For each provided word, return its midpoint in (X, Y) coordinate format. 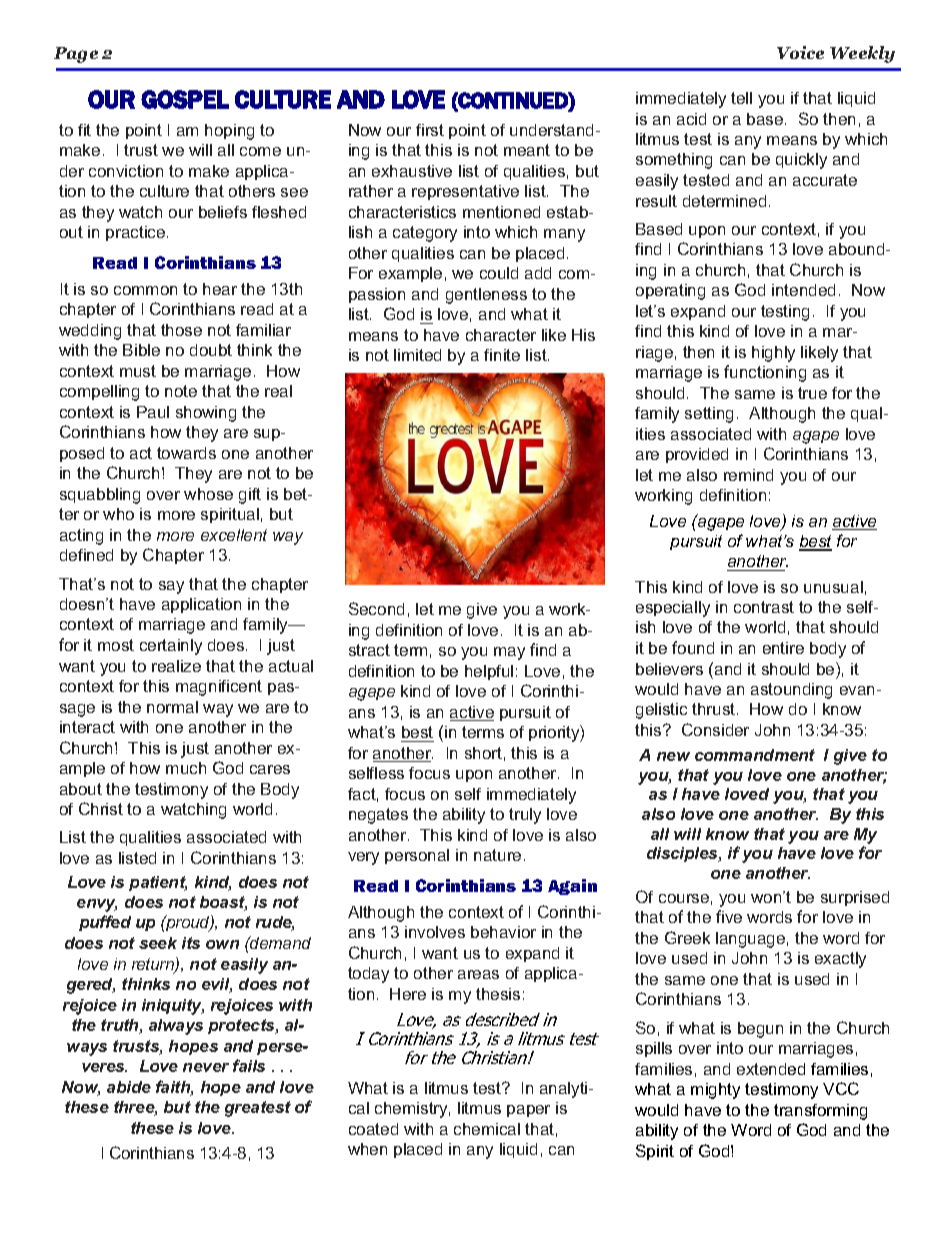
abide (129, 1087)
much (186, 768)
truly (525, 816)
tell (741, 98)
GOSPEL (185, 99)
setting (709, 415)
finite (502, 355)
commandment (755, 755)
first (430, 130)
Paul (153, 412)
